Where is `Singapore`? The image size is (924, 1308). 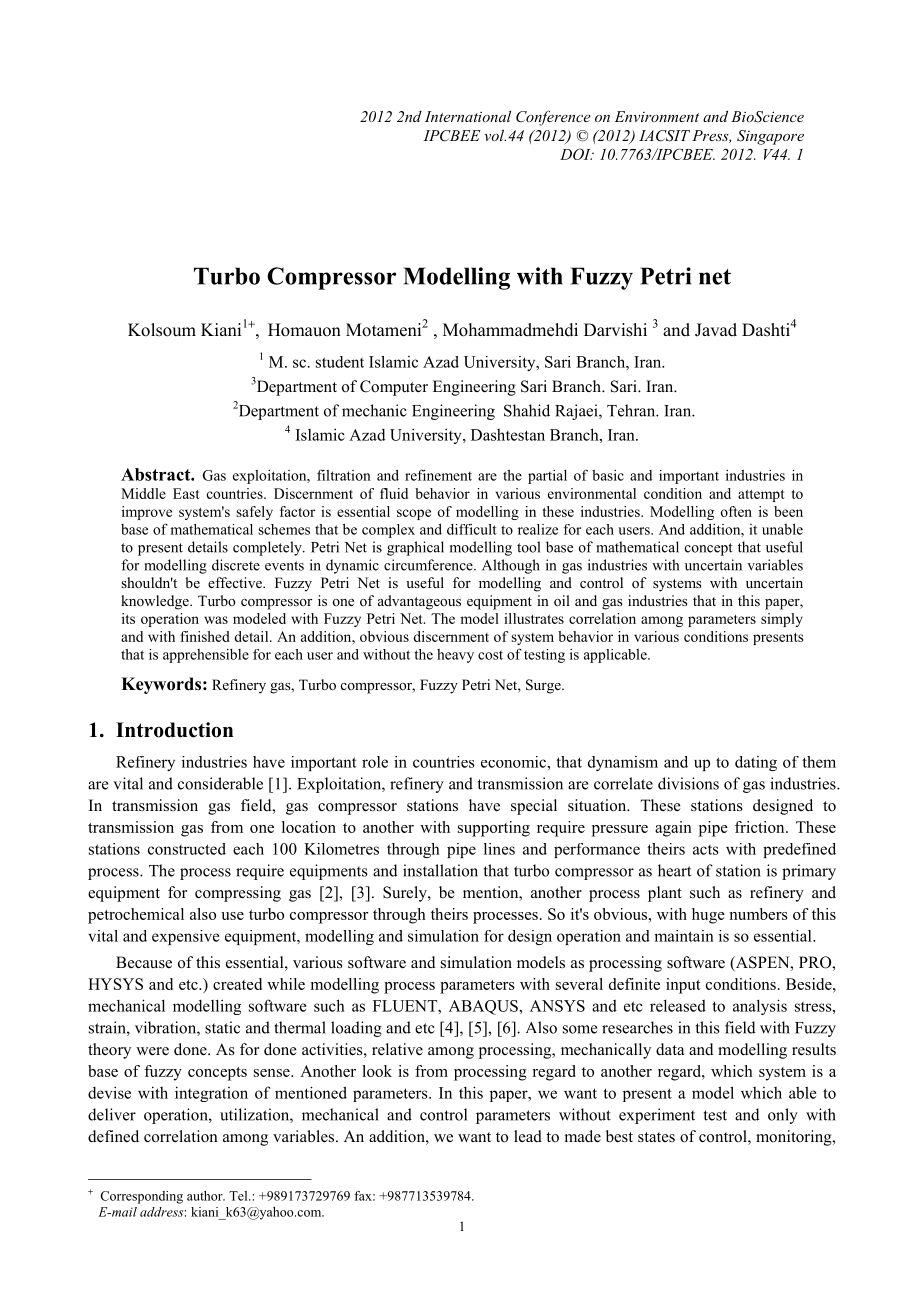
Singapore is located at coordinates (770, 137).
